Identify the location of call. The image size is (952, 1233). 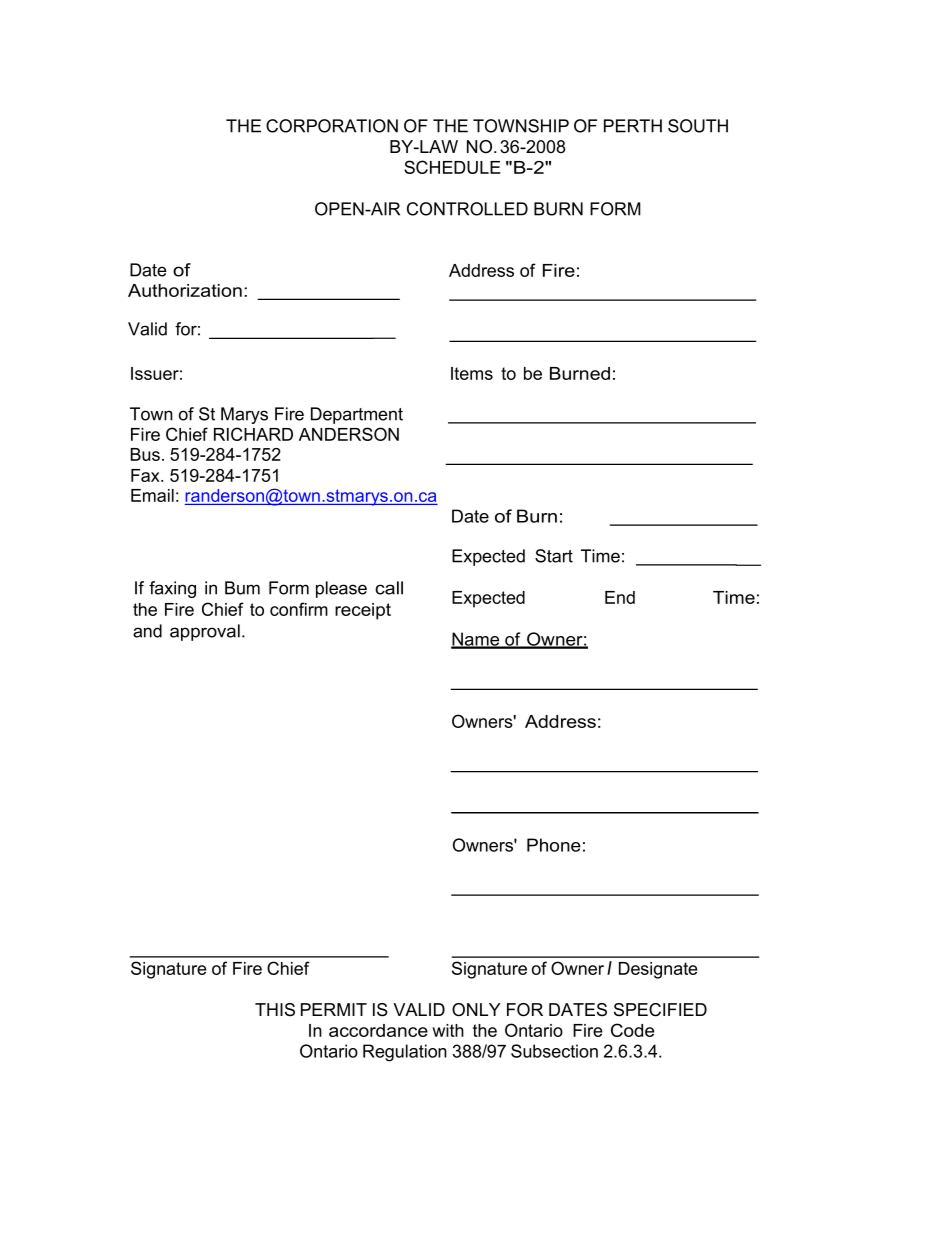
(389, 588).
